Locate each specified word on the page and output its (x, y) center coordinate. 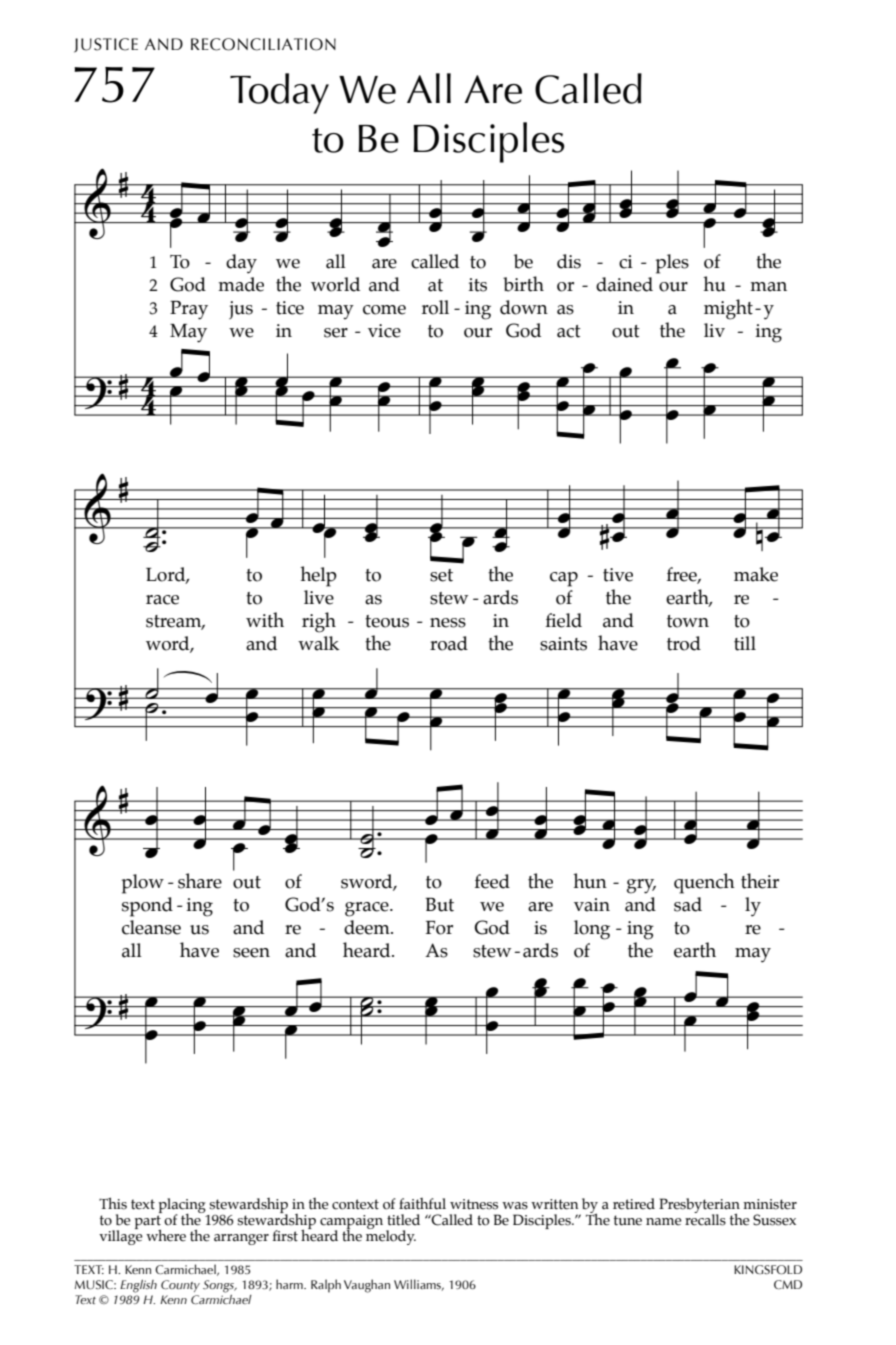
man (768, 287)
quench (704, 883)
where (166, 1235)
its (477, 285)
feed (492, 881)
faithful (422, 1204)
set (441, 575)
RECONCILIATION (263, 44)
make (756, 574)
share (200, 881)
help (318, 576)
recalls (705, 1219)
